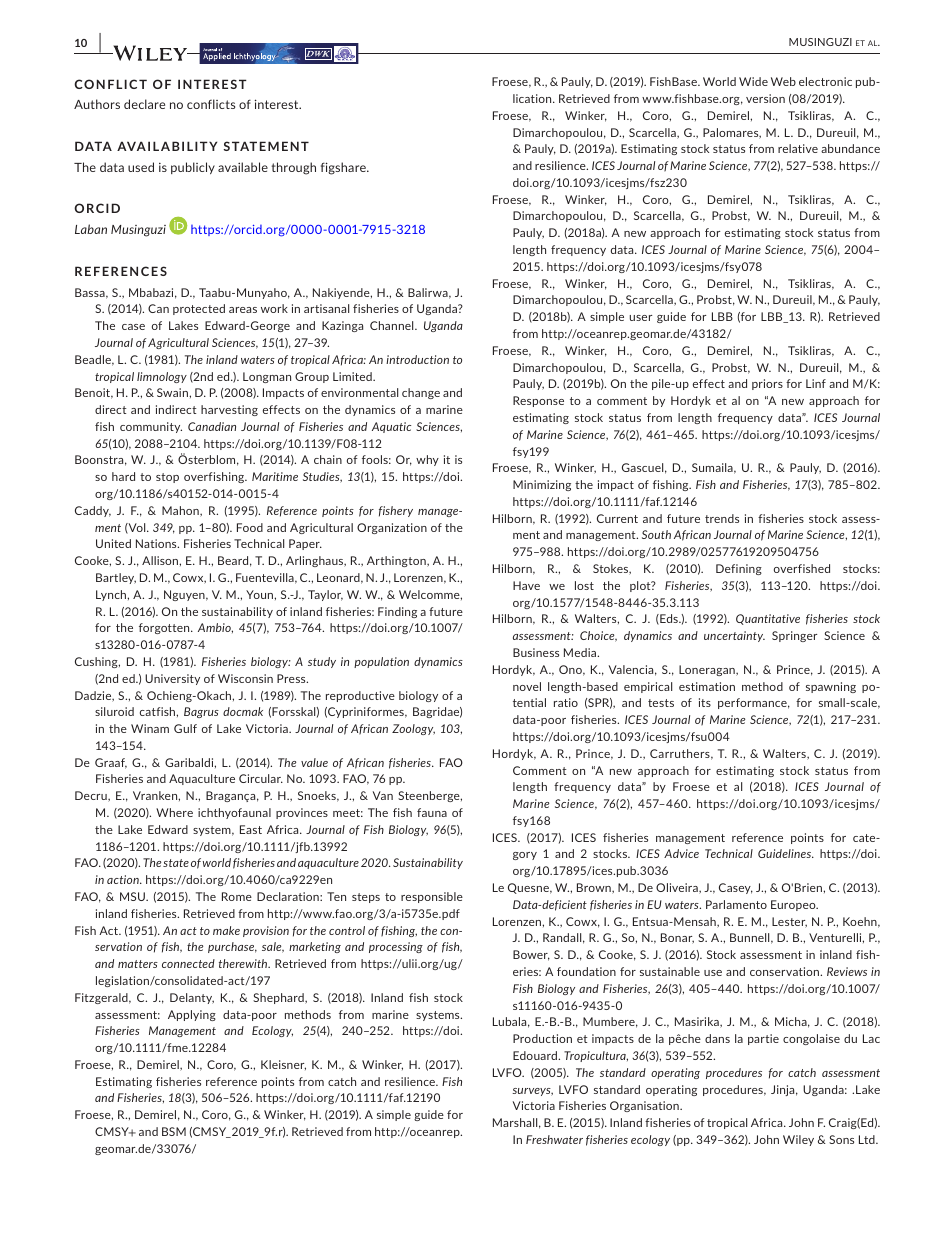  I want to click on BSM, so click(174, 1131).
